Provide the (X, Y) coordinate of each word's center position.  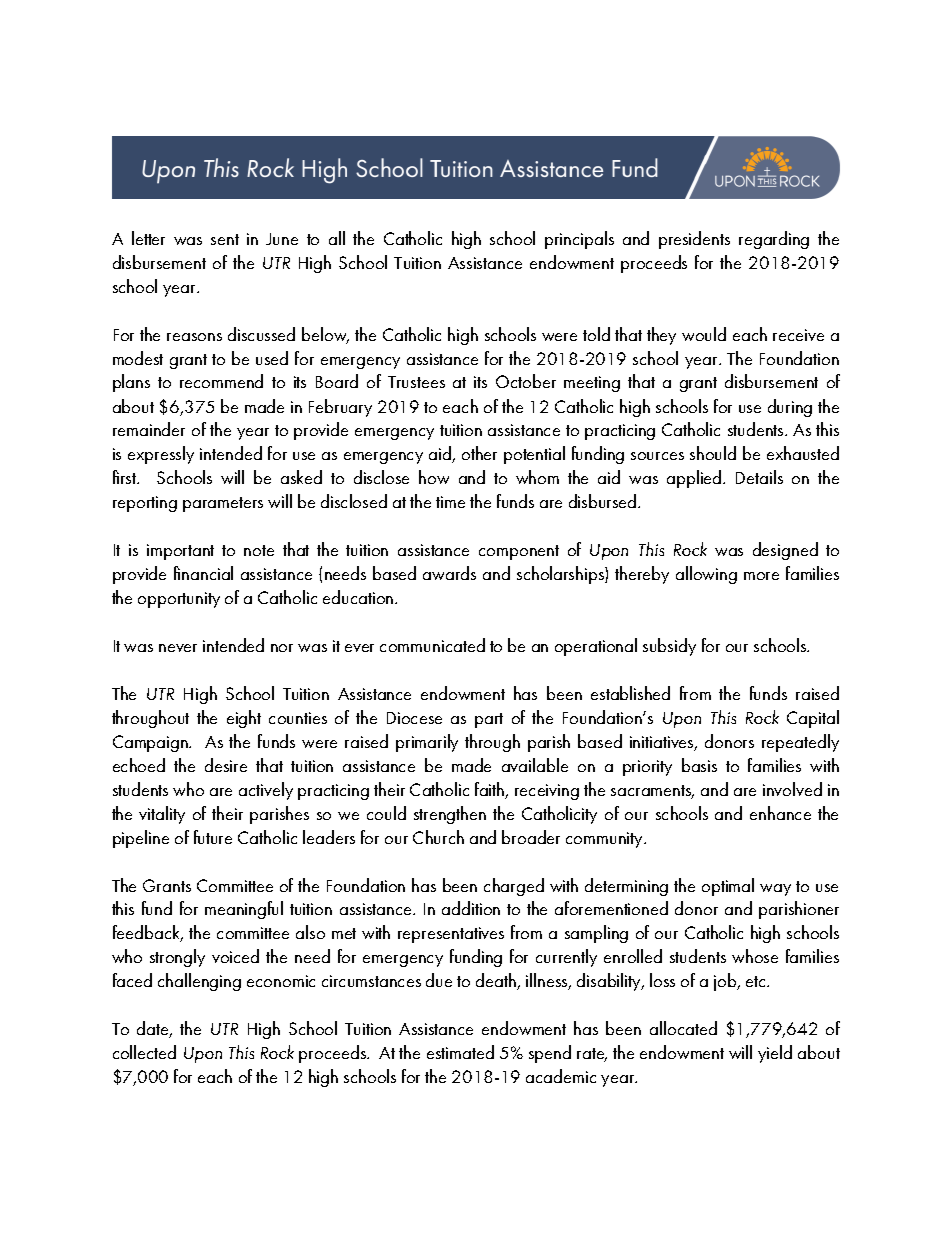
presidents (694, 240)
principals (579, 240)
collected (144, 1052)
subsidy (669, 647)
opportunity (179, 600)
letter (148, 238)
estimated (460, 1052)
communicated (432, 645)
